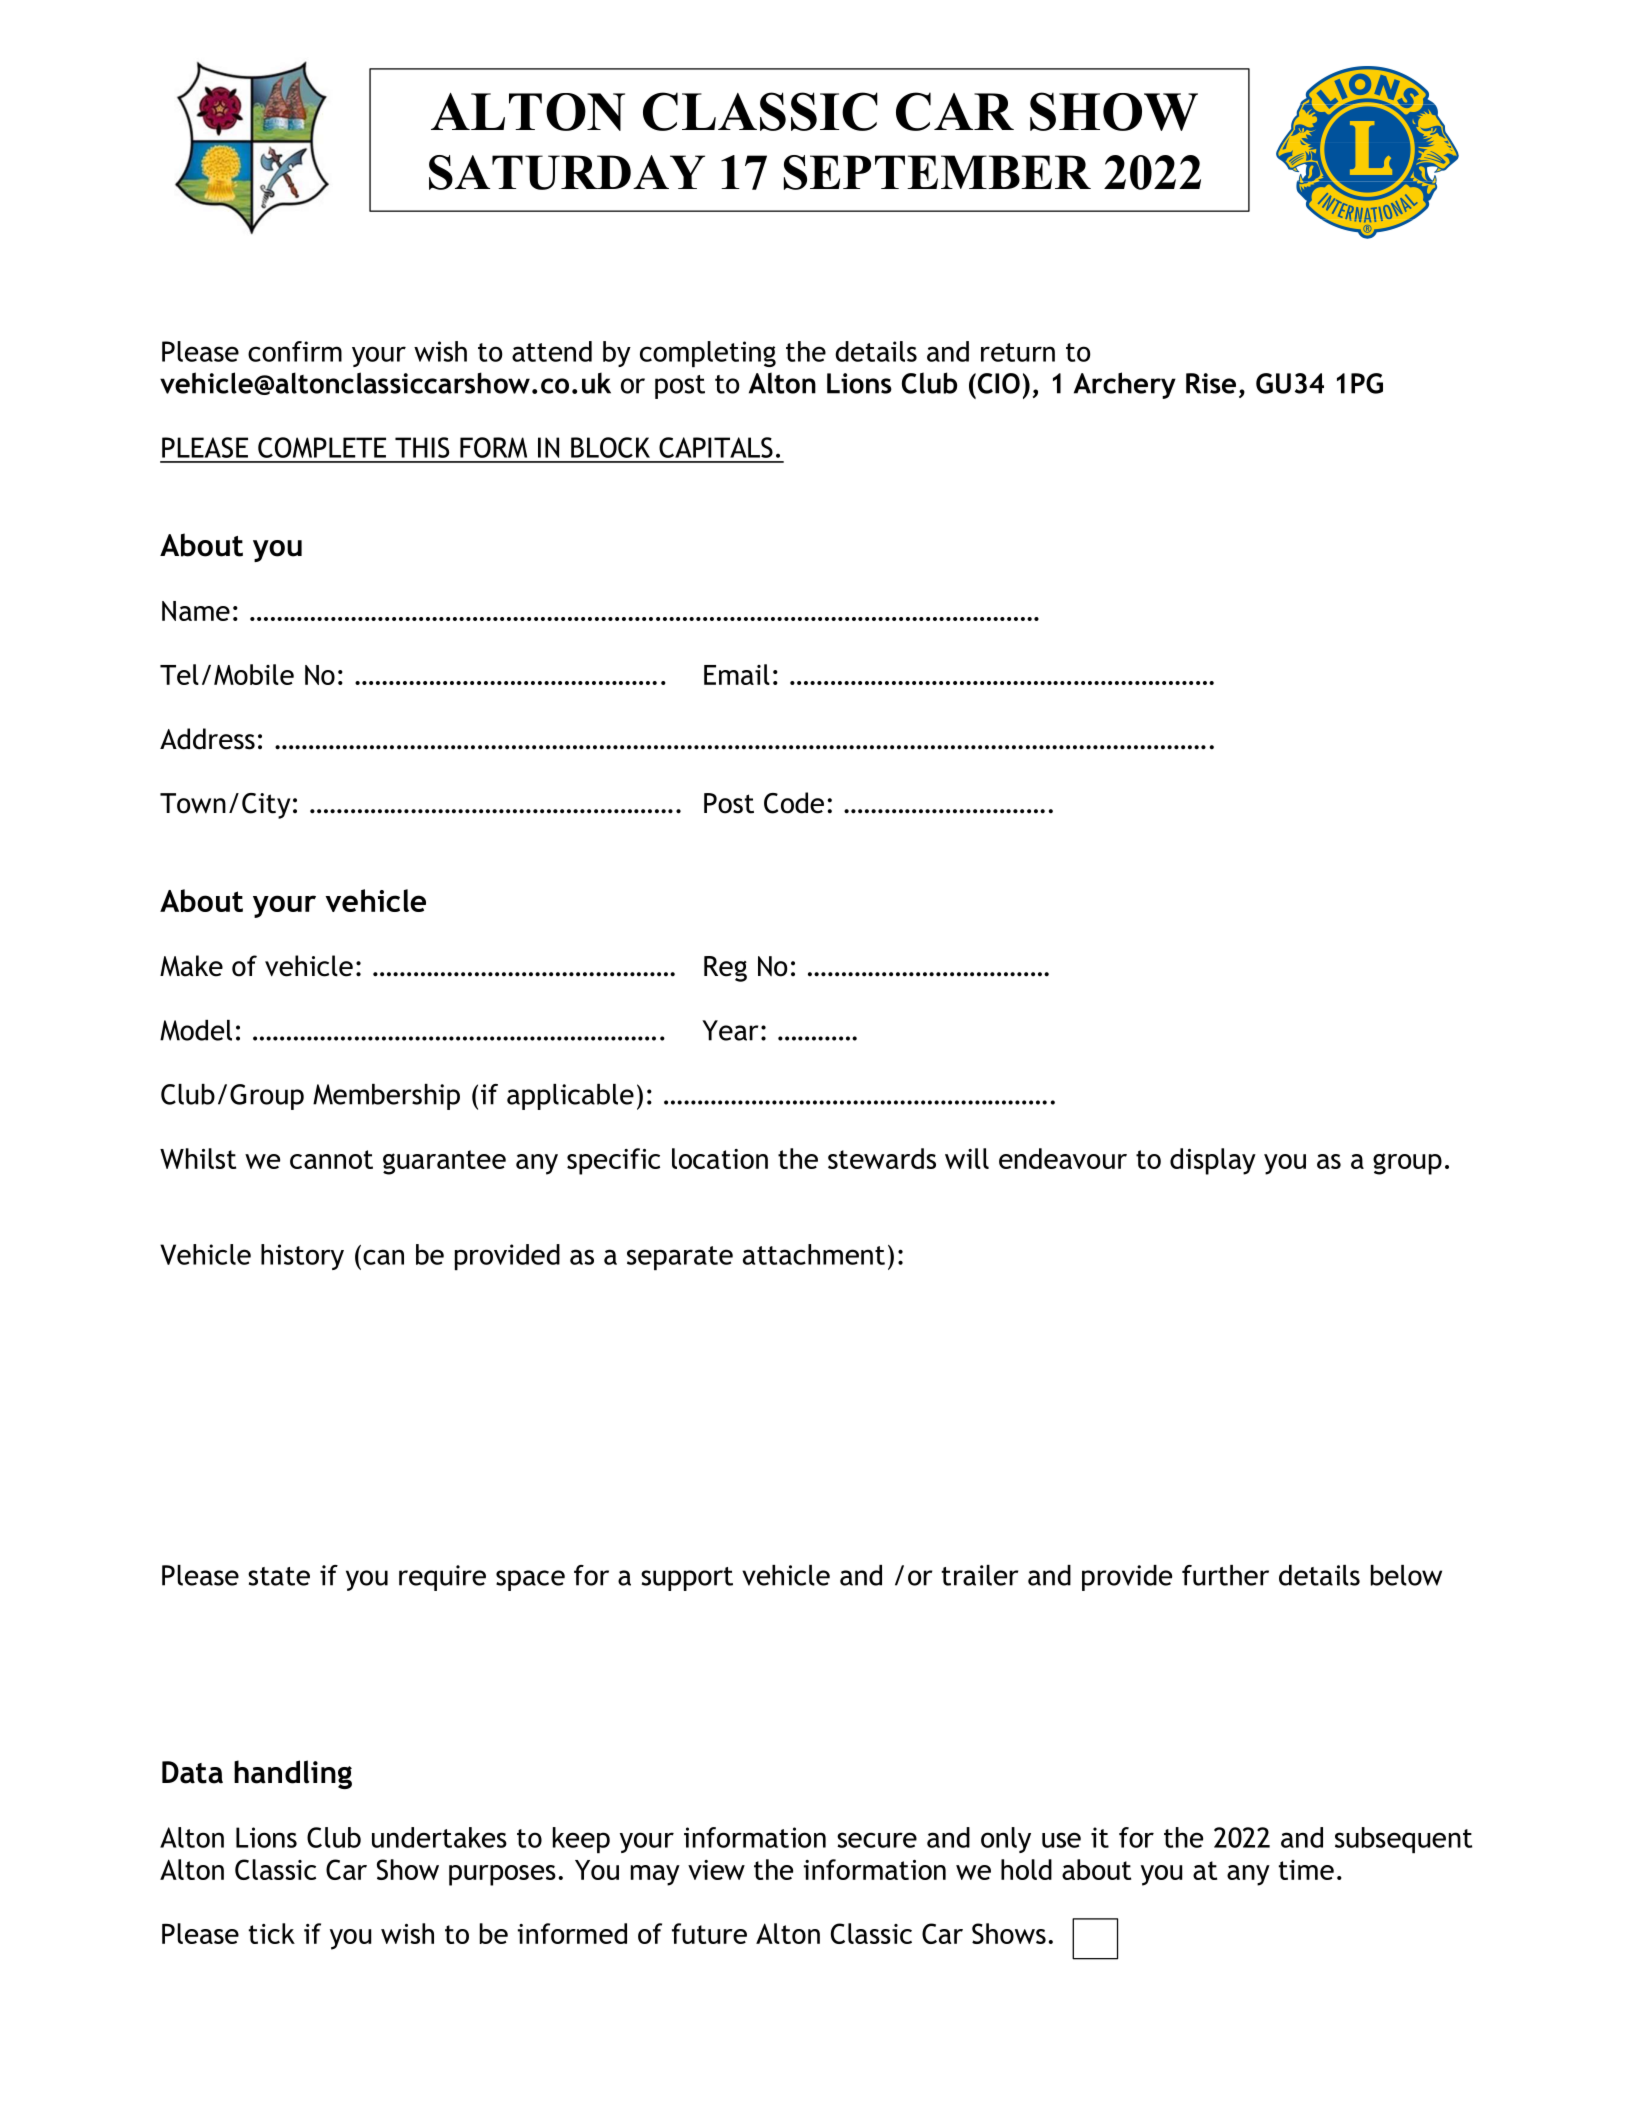 This page has width=1634, height=2115. I want to click on view, so click(716, 1870).
